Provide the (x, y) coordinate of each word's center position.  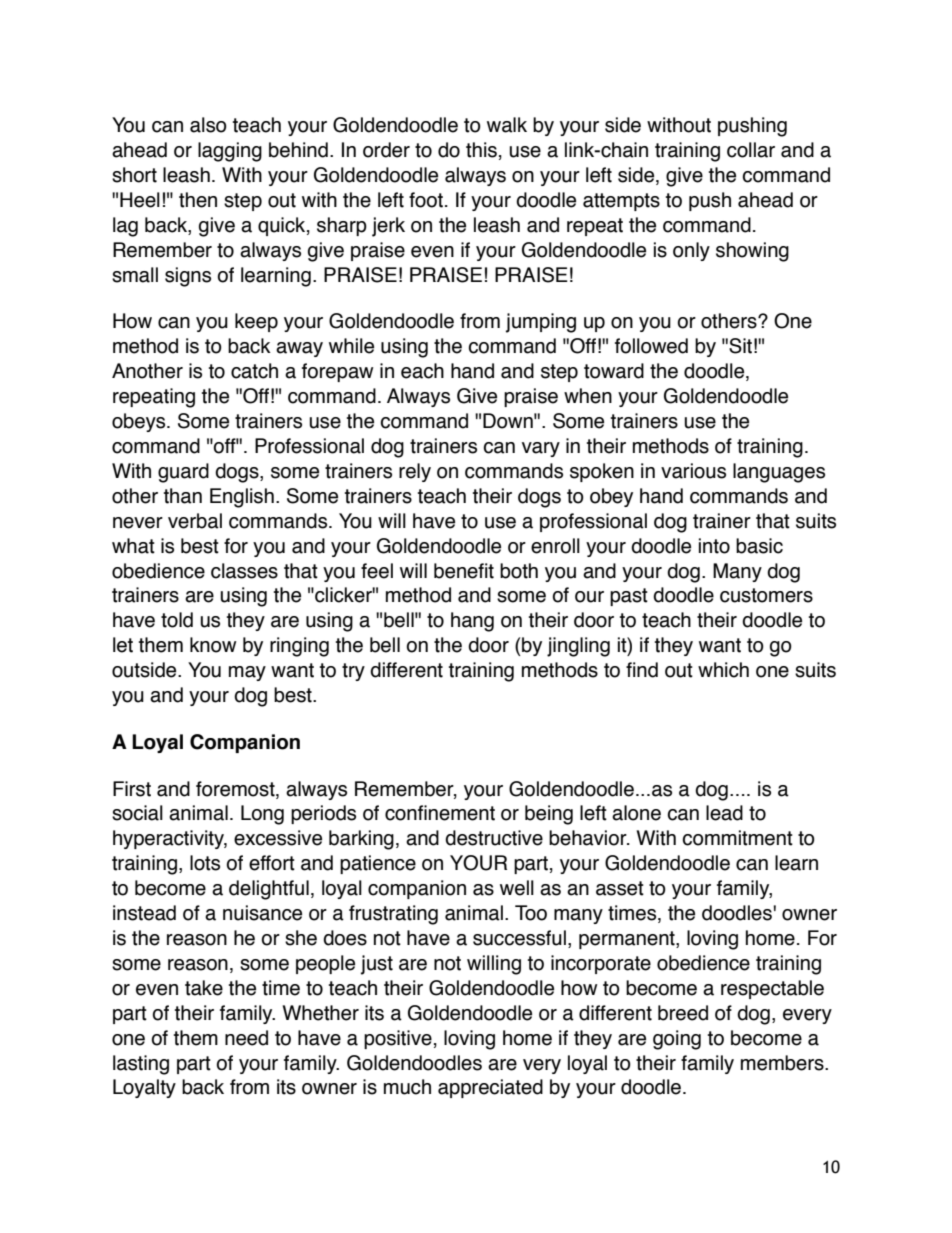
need (246, 1038)
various (693, 471)
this (481, 150)
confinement (440, 813)
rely (415, 472)
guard (183, 473)
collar (751, 150)
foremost (236, 789)
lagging (230, 152)
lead (724, 813)
